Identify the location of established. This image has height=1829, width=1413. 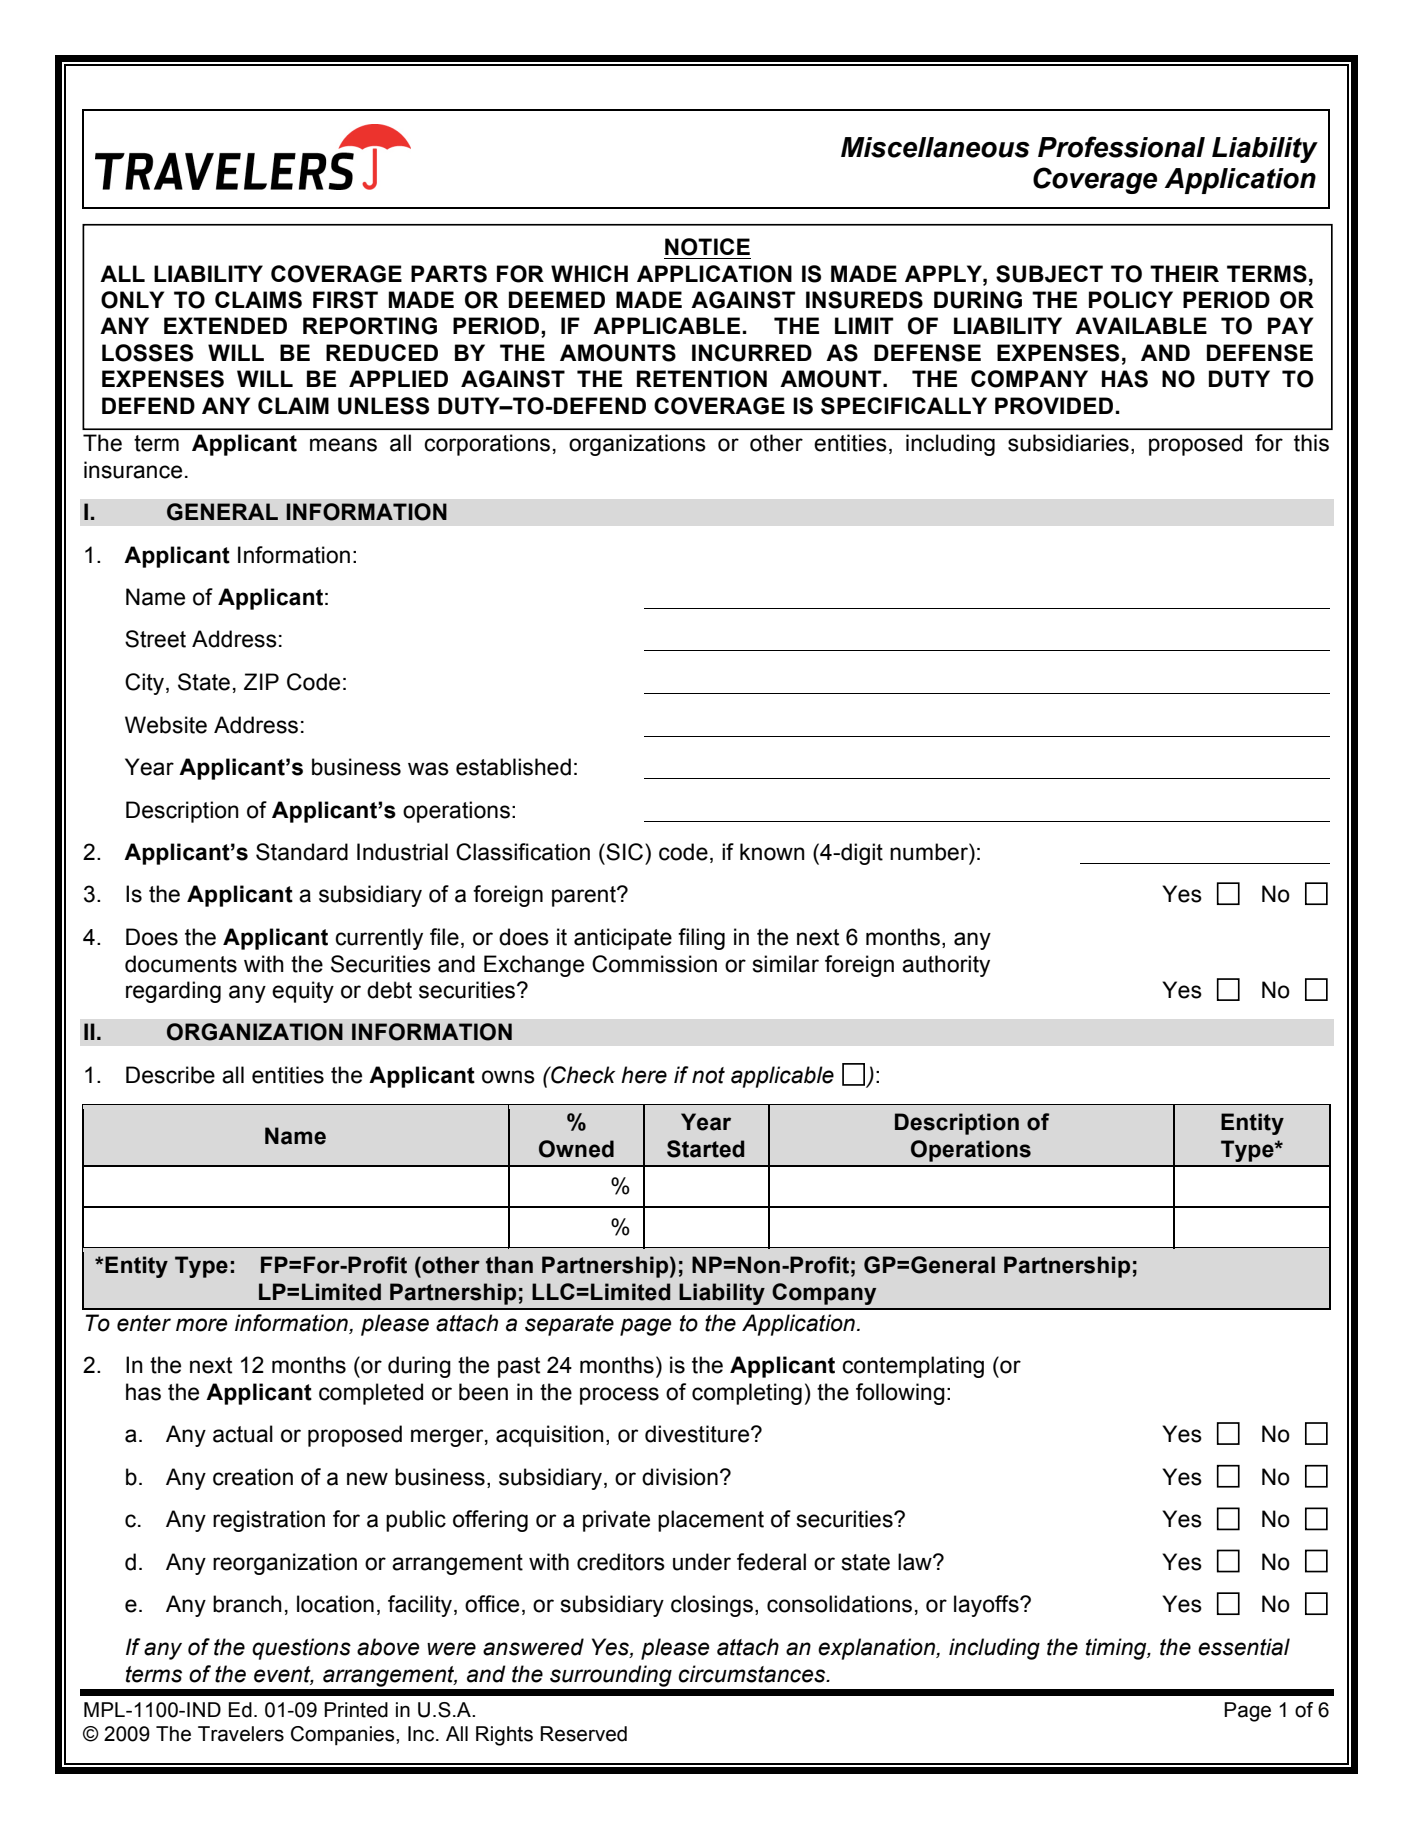
(513, 767).
